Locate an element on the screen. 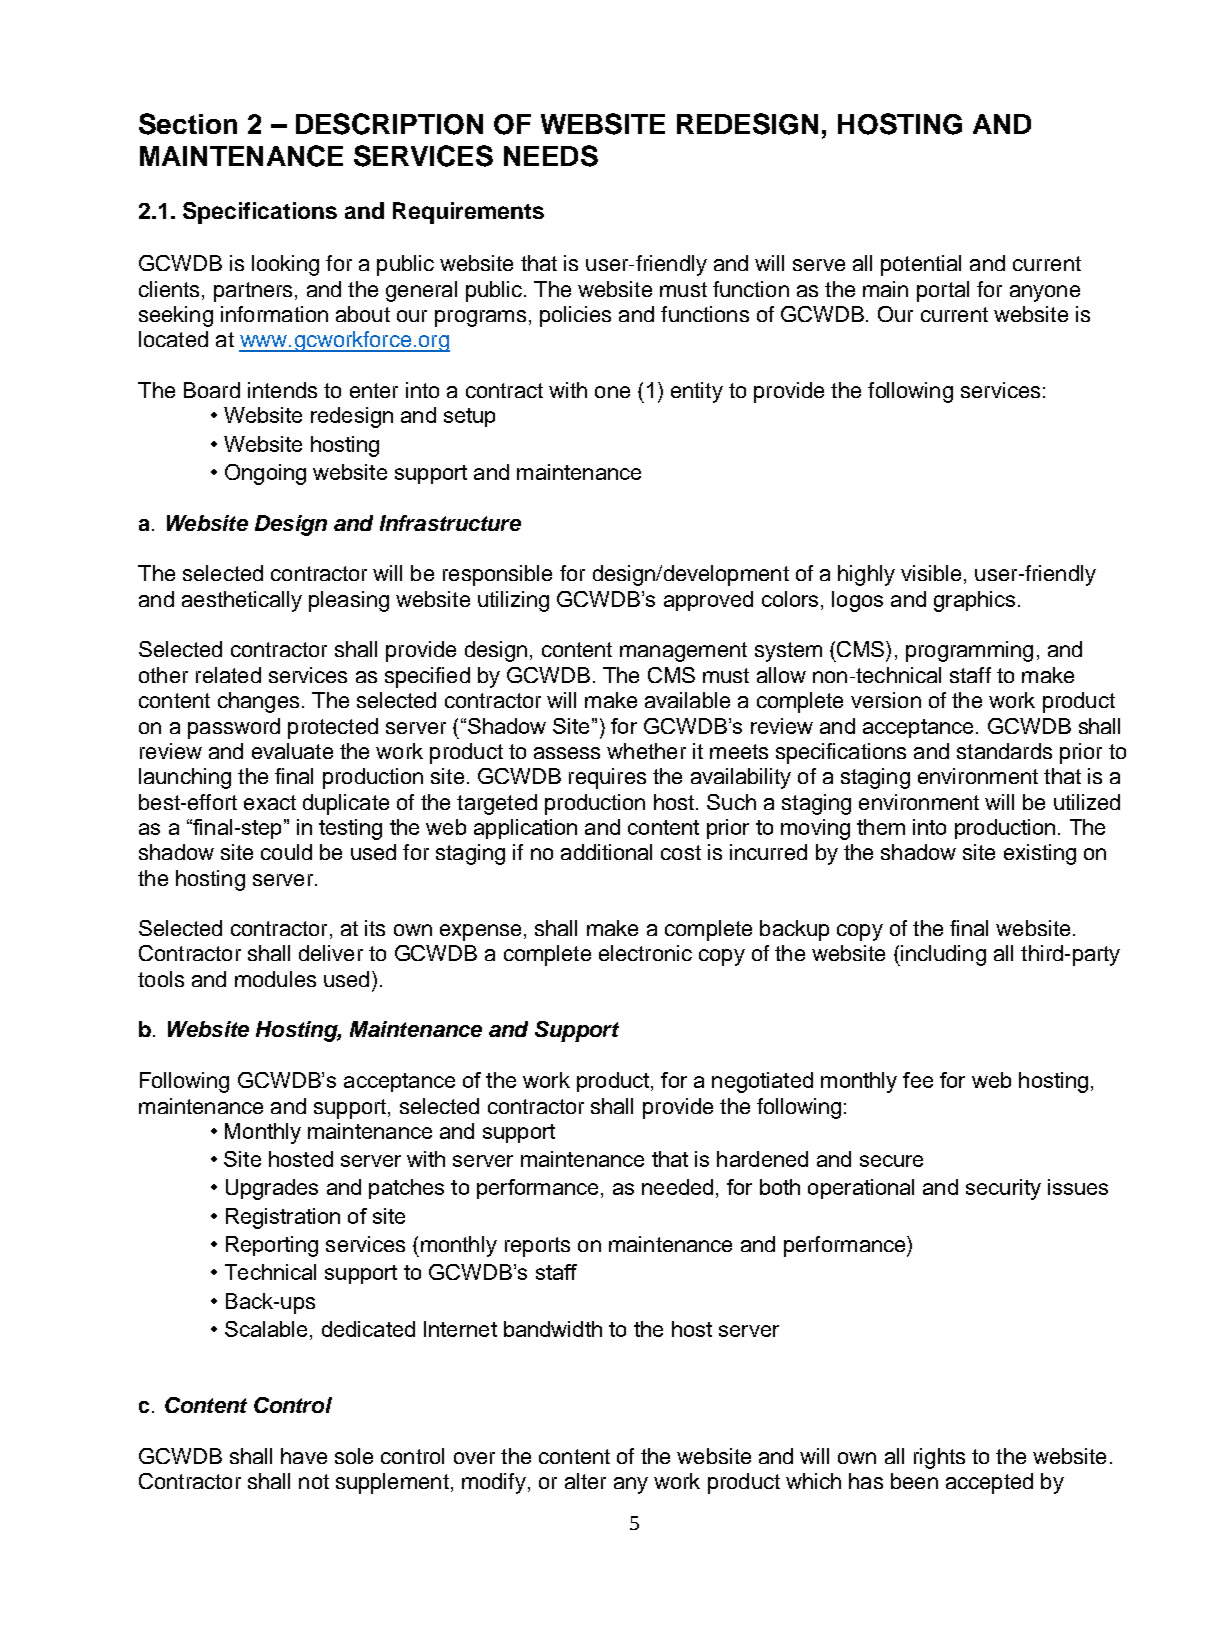  have is located at coordinates (304, 1456).
